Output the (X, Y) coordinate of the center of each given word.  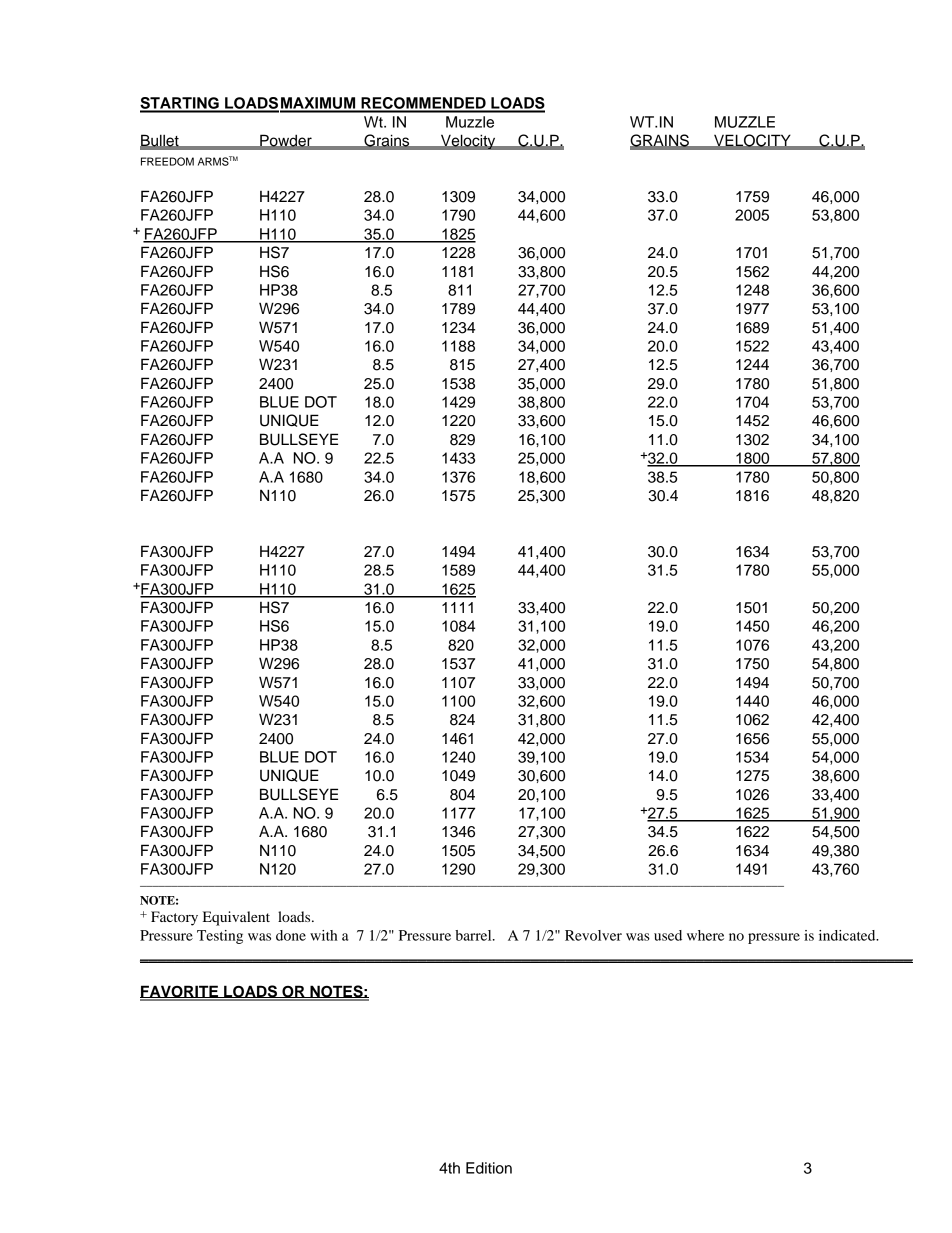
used (668, 935)
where (705, 935)
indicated (848, 935)
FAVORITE (180, 992)
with (324, 935)
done (291, 935)
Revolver (593, 935)
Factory (174, 918)
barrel (474, 935)
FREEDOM (167, 161)
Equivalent (236, 918)
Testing (220, 937)
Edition (489, 1168)
